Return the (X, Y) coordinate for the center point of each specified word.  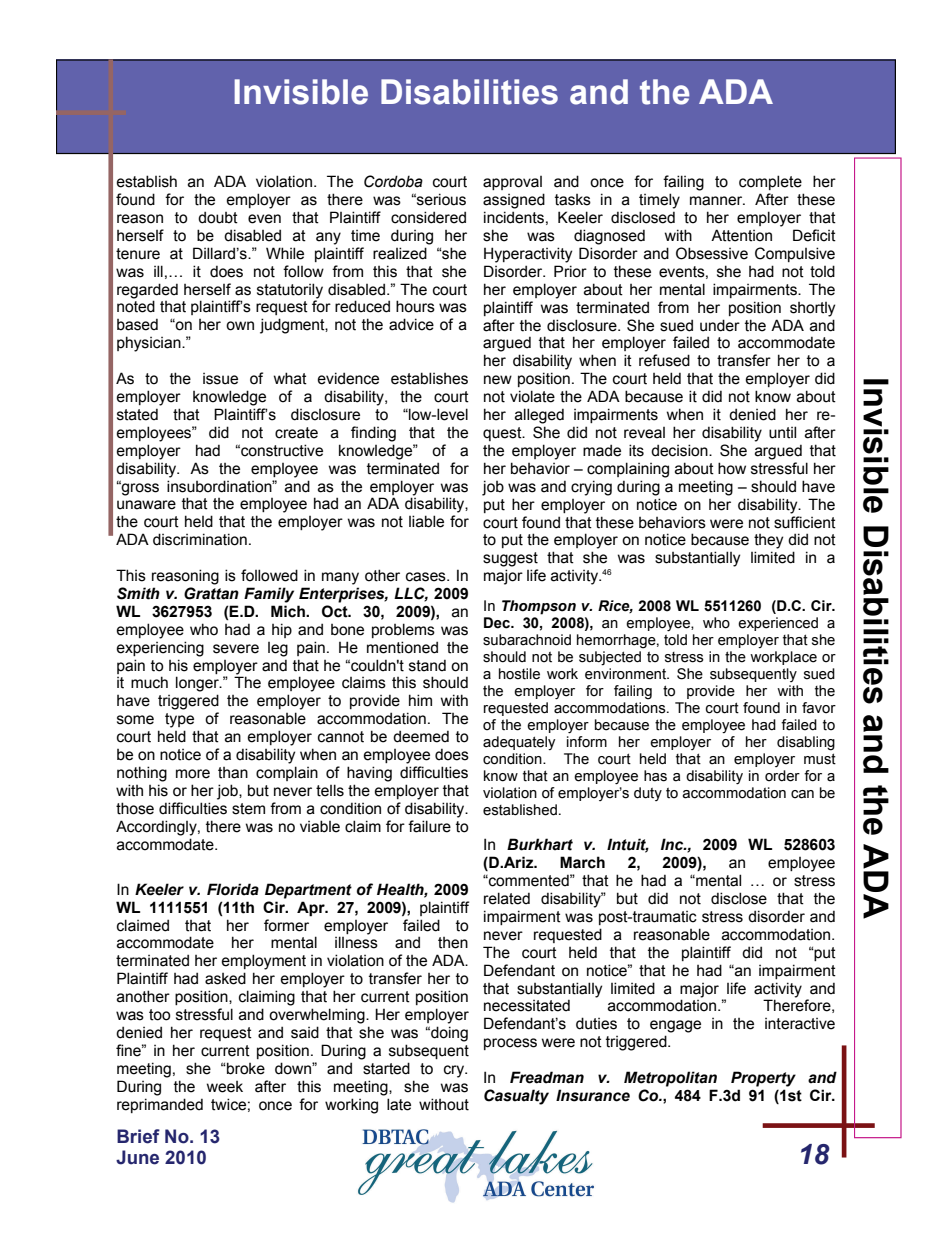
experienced (778, 624)
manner (717, 201)
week (225, 1087)
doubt (218, 217)
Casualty (516, 1097)
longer (198, 684)
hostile (519, 674)
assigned (514, 201)
